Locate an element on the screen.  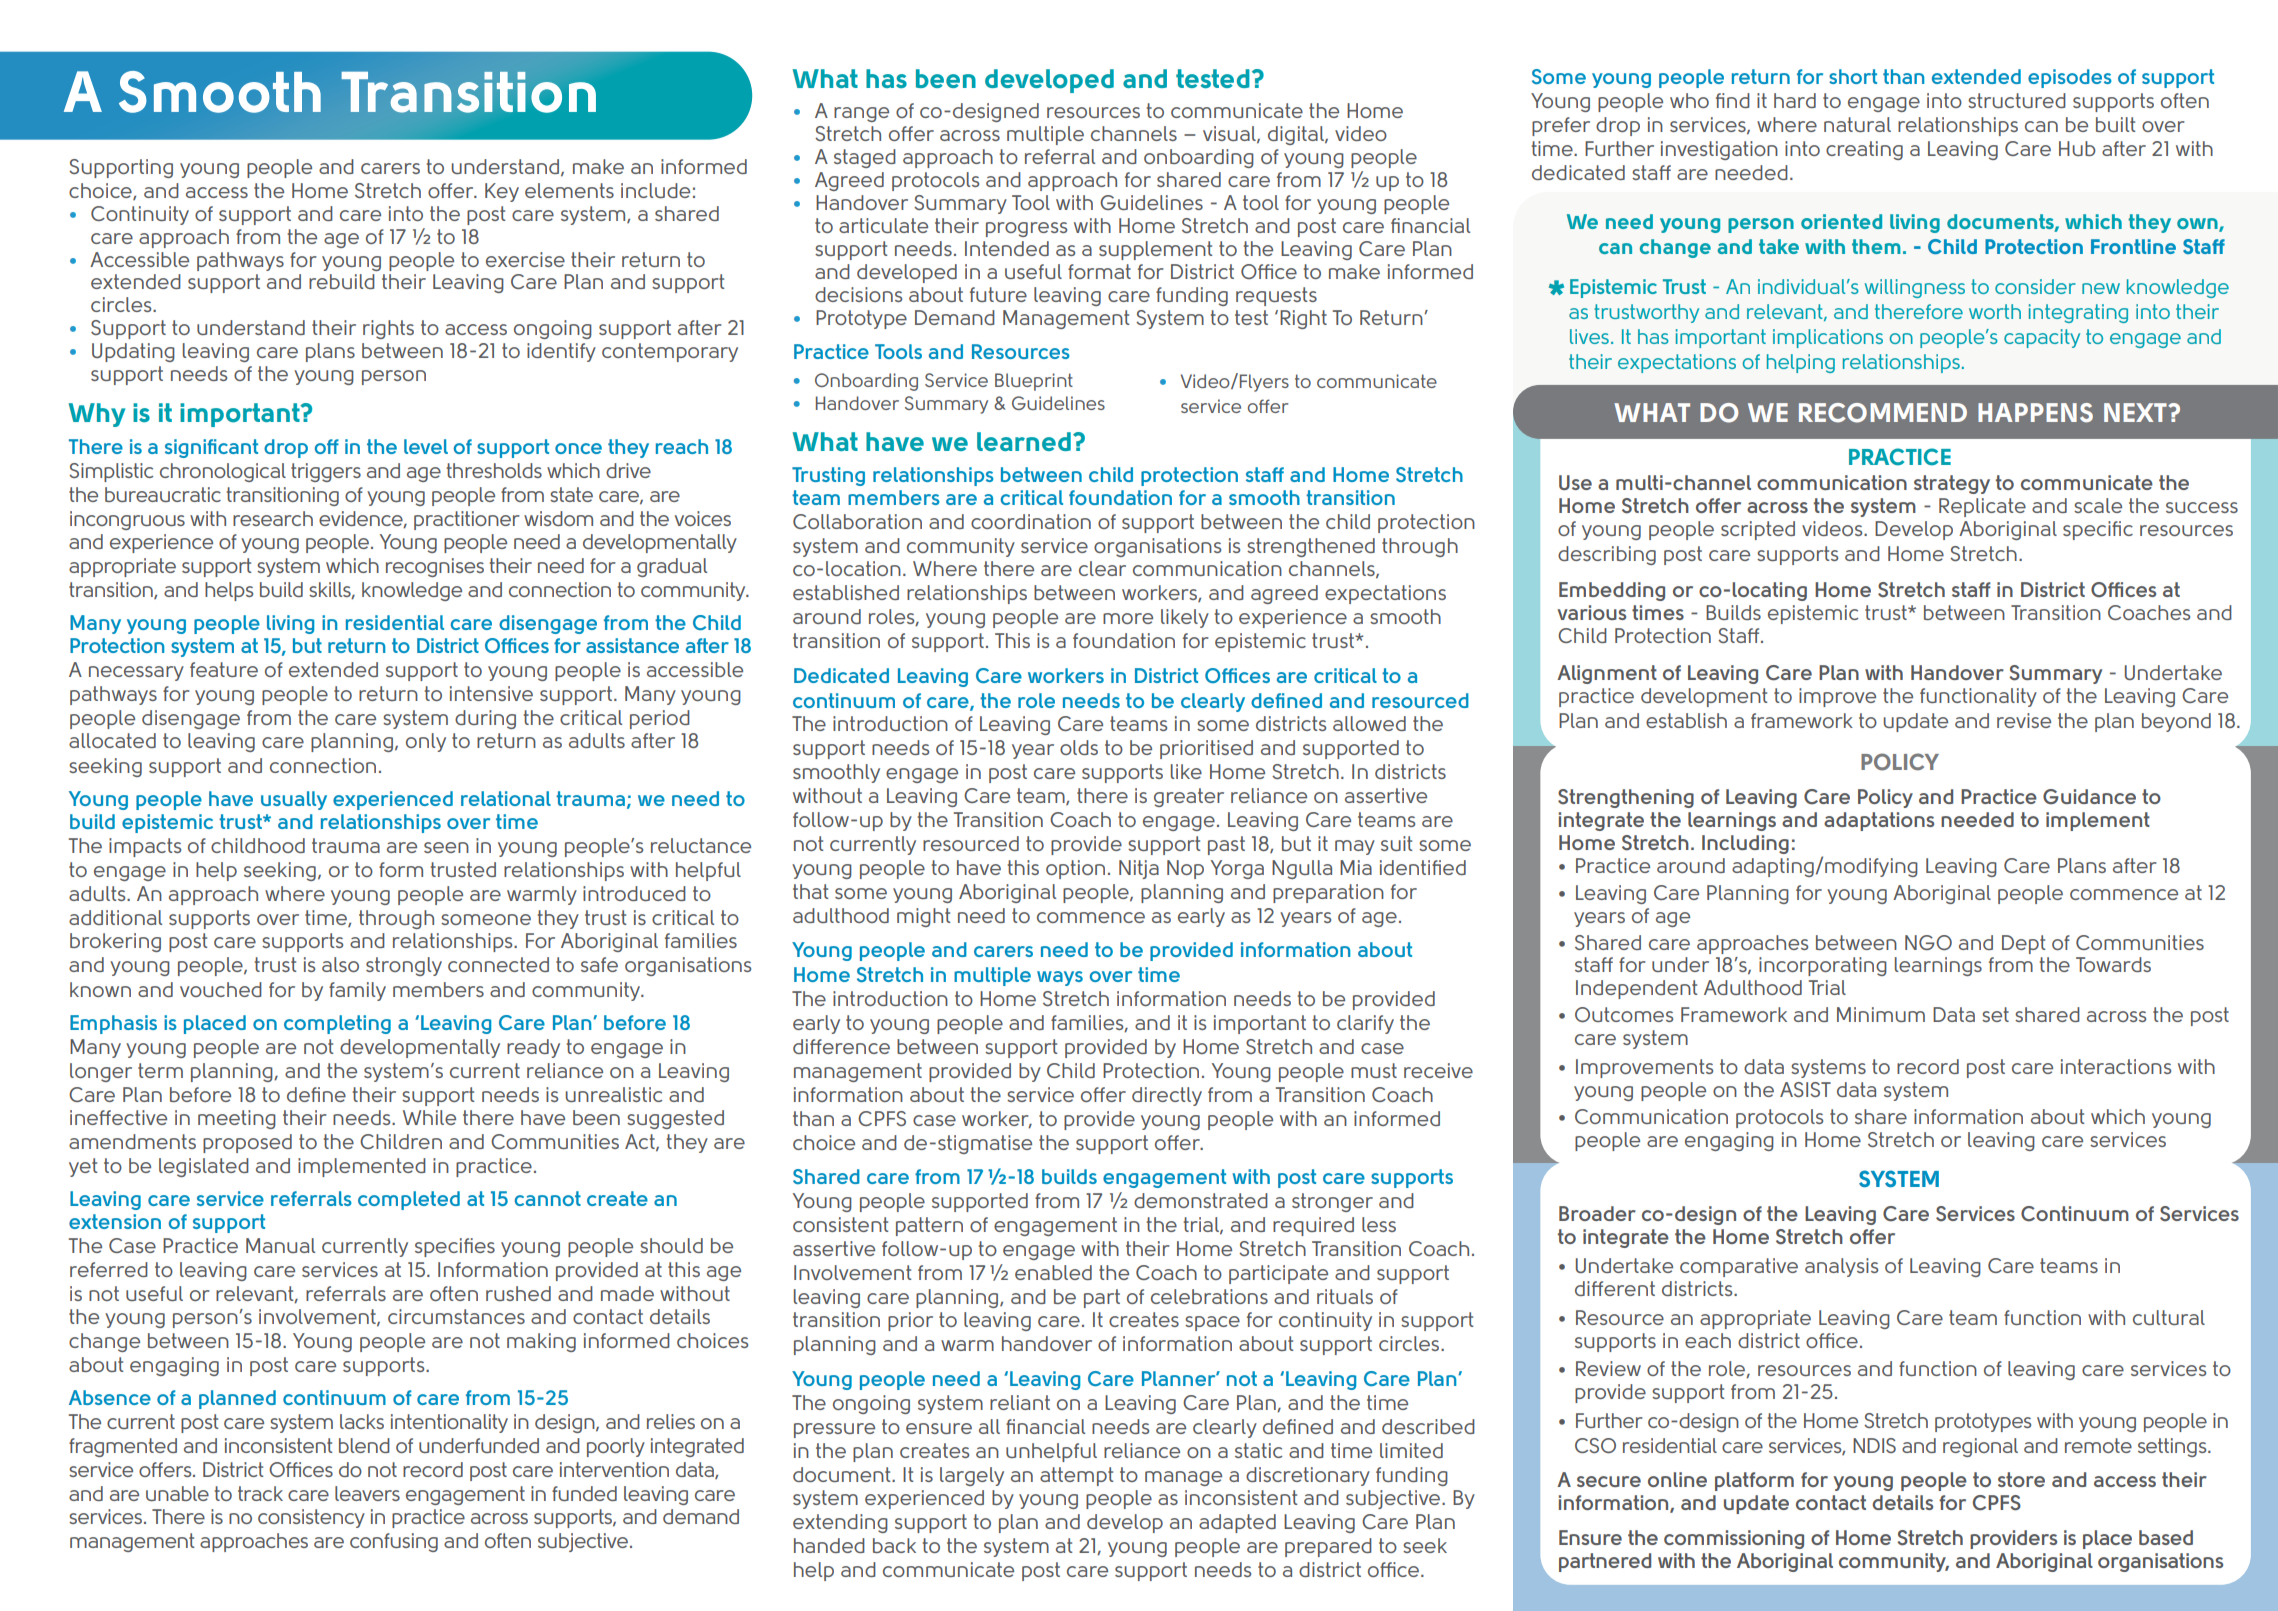
specific is located at coordinates (2098, 530).
